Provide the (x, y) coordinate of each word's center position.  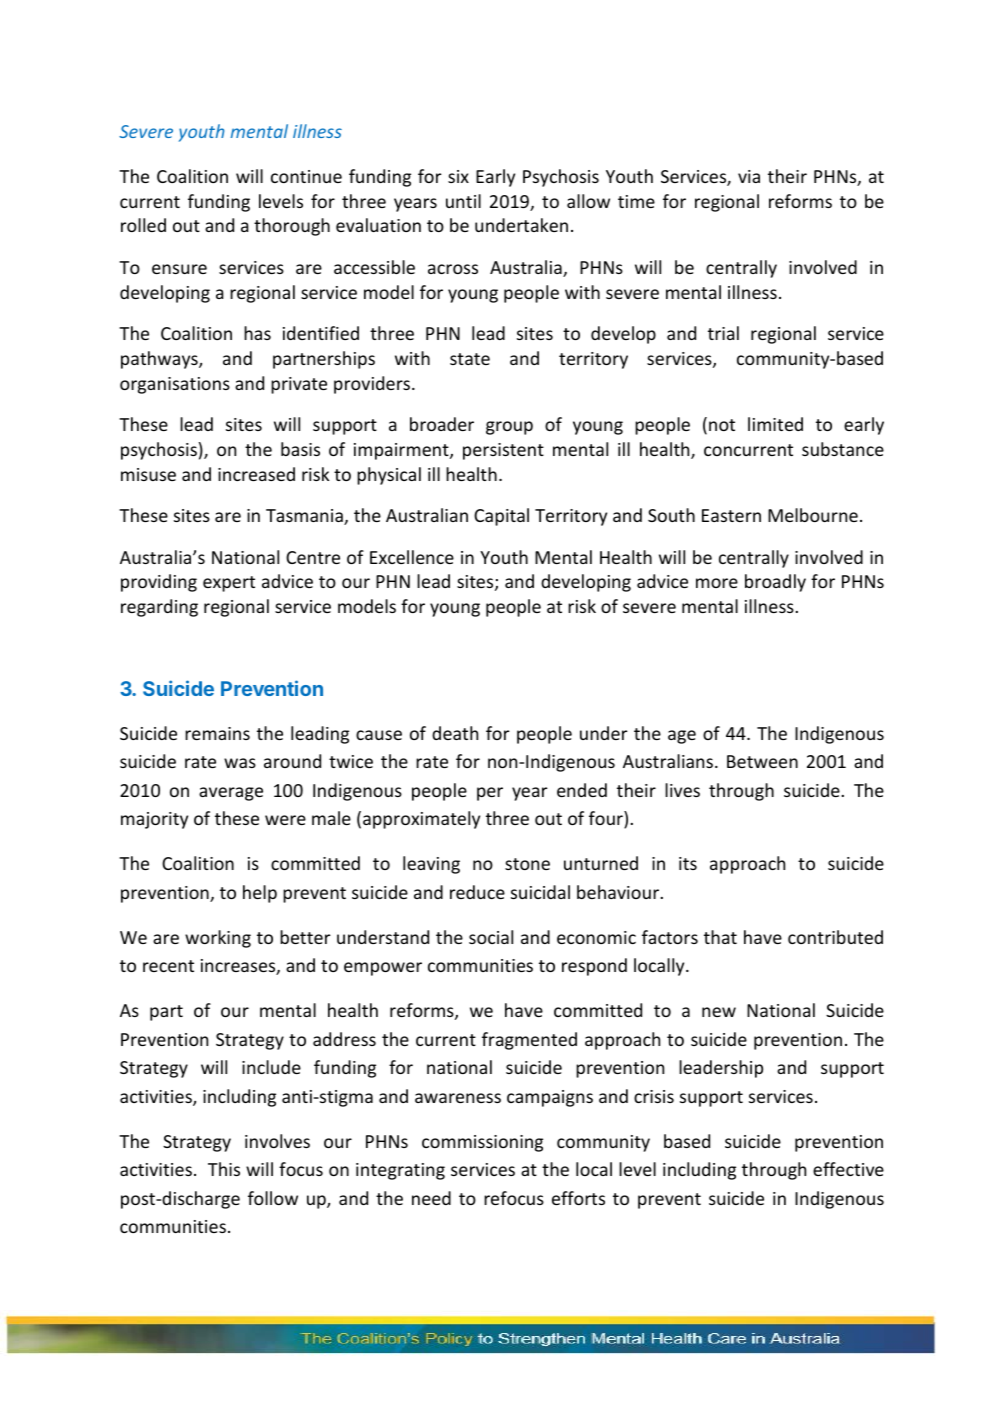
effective (848, 1169)
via (749, 176)
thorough (292, 227)
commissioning (482, 1143)
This (224, 1169)
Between (762, 761)
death (455, 733)
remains (217, 733)
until (463, 201)
